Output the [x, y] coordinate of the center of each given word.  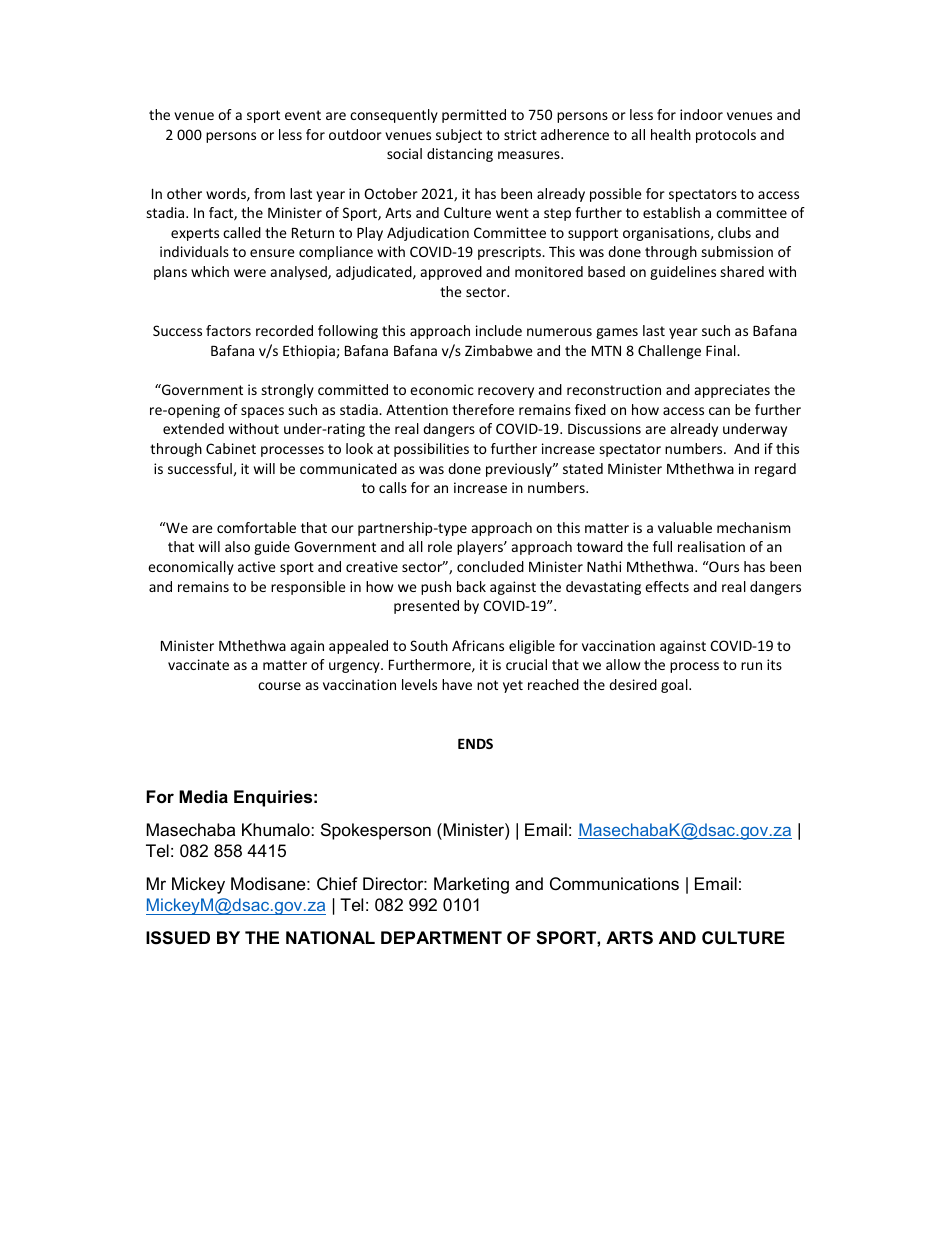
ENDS [475, 743]
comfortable [256, 527]
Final [722, 350]
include [499, 330]
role [440, 546]
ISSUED [178, 938]
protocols [726, 136]
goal [675, 686]
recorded [284, 330]
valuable [685, 527]
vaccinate [198, 664]
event [303, 115]
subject [459, 136]
